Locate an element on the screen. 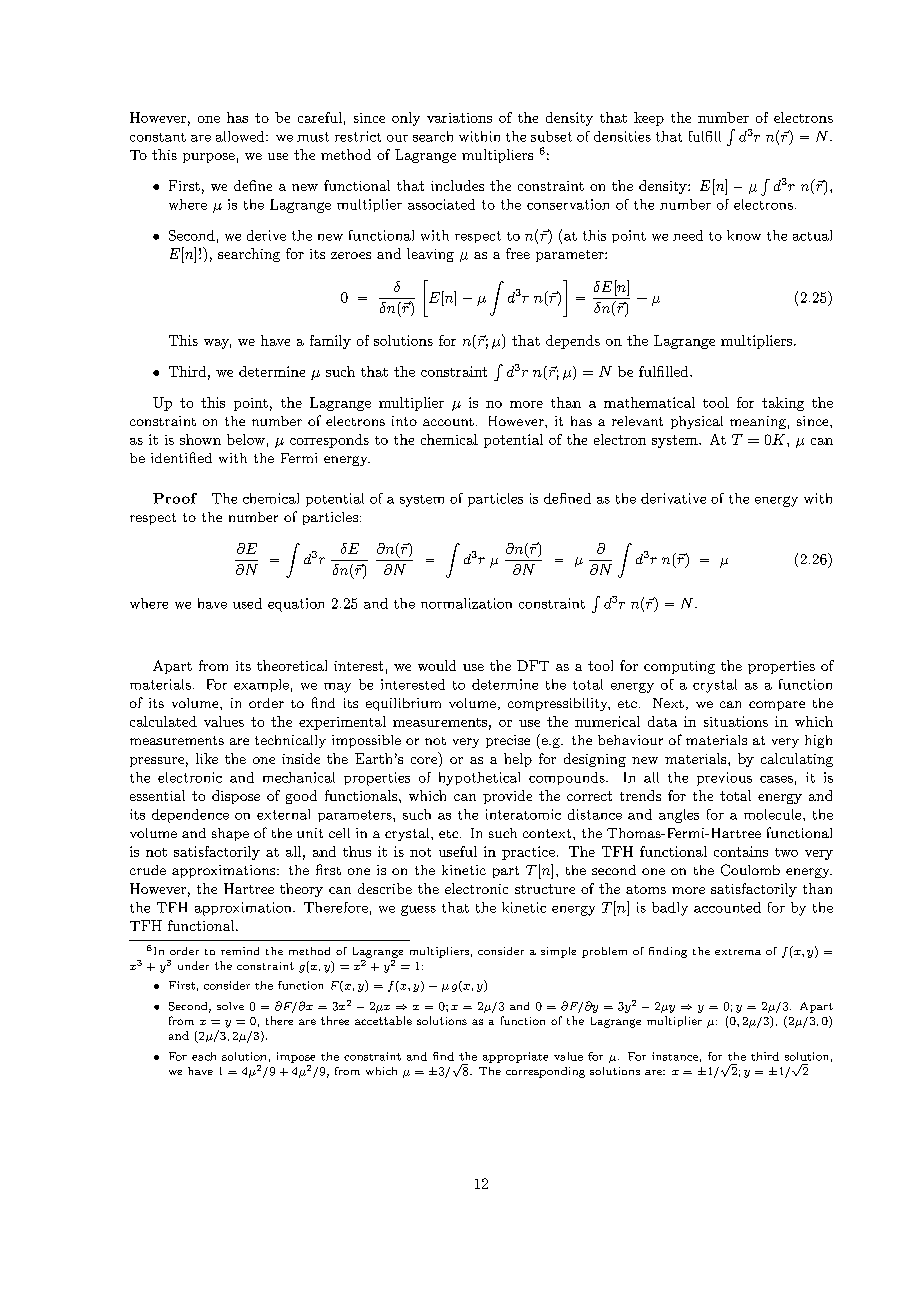  Proof is located at coordinates (175, 498).
